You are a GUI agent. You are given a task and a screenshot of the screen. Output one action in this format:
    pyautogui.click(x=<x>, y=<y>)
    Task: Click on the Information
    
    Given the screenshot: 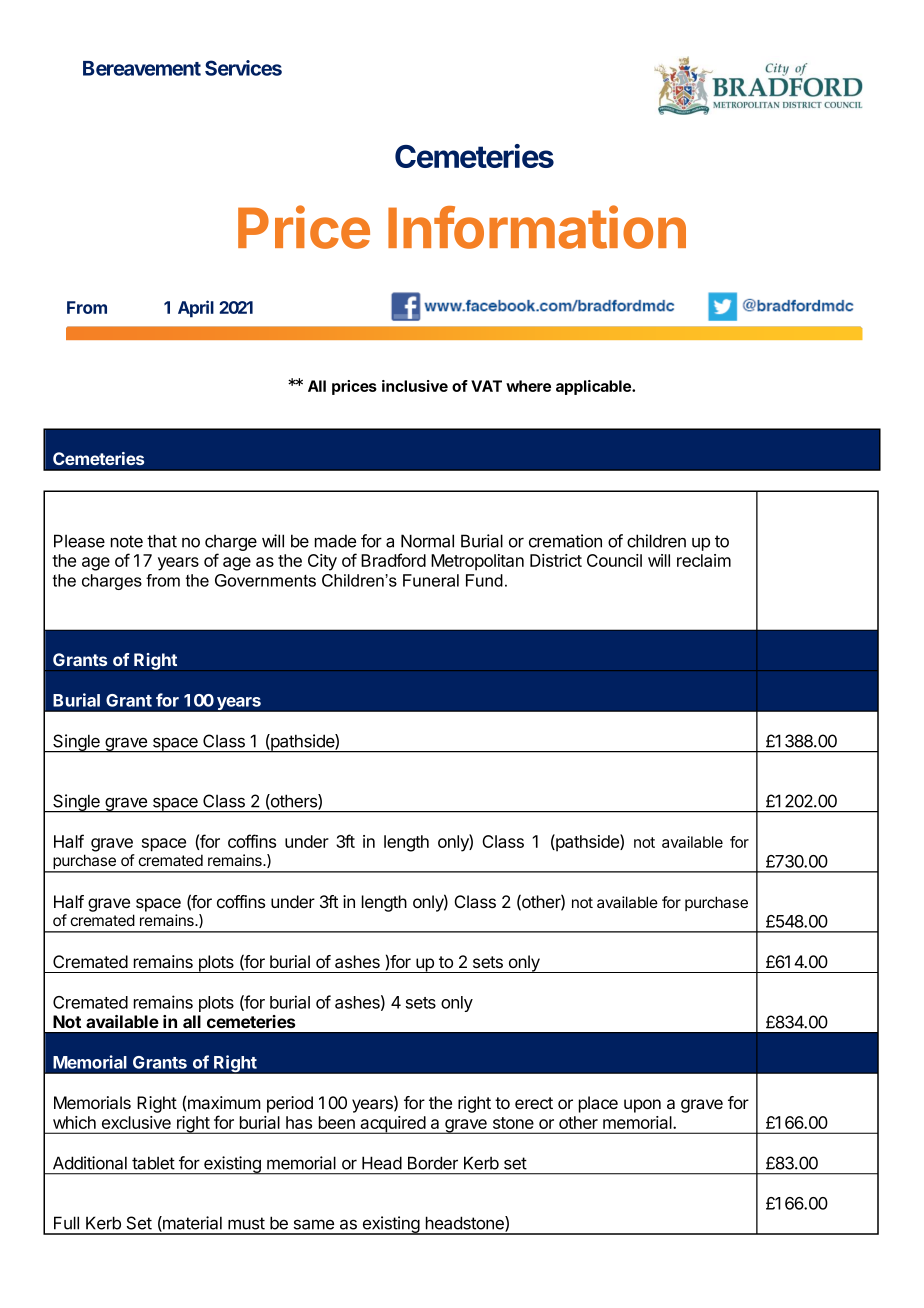 What is the action you would take?
    pyautogui.click(x=537, y=227)
